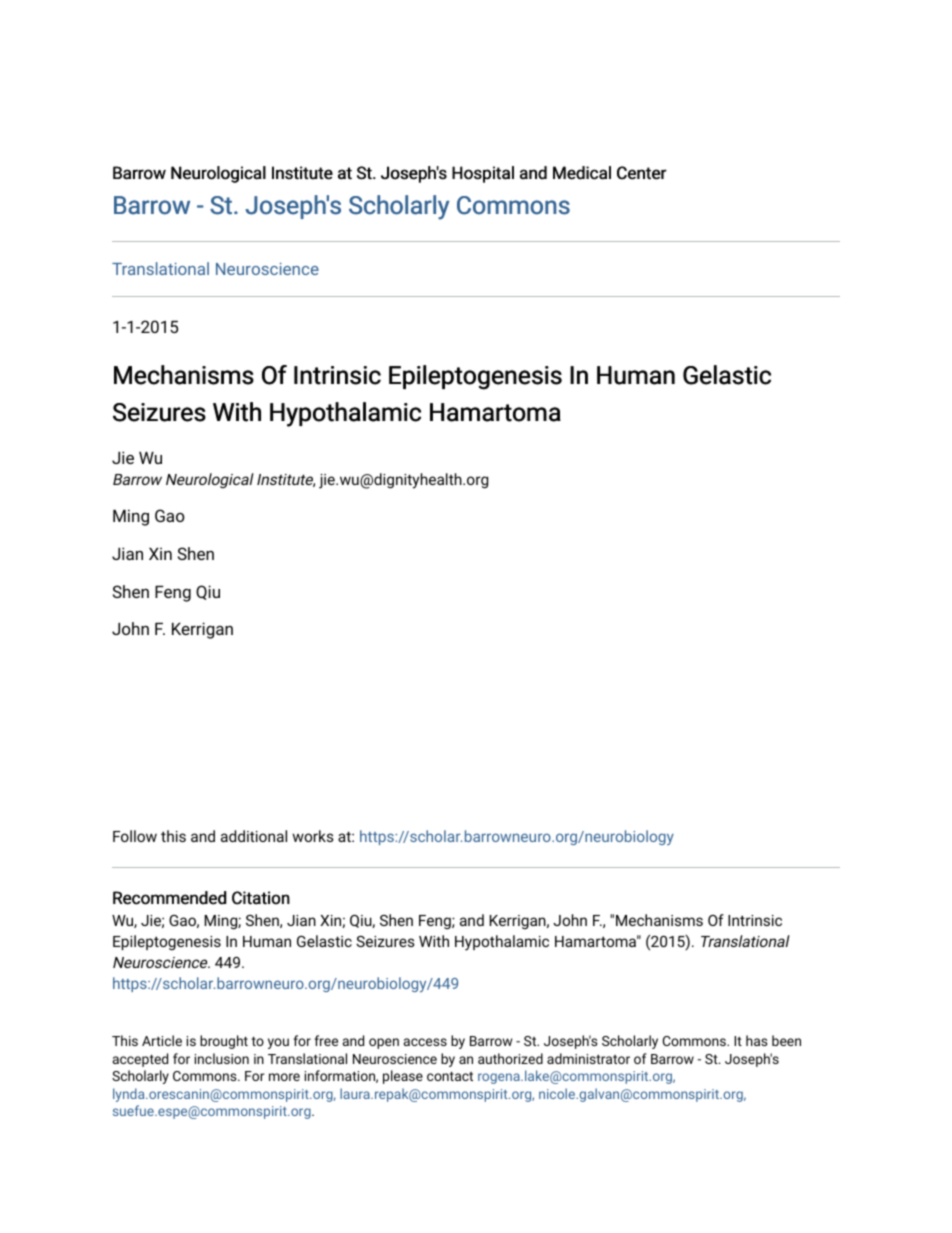  Describe the element at coordinates (757, 1040) in the page. I see `has` at that location.
